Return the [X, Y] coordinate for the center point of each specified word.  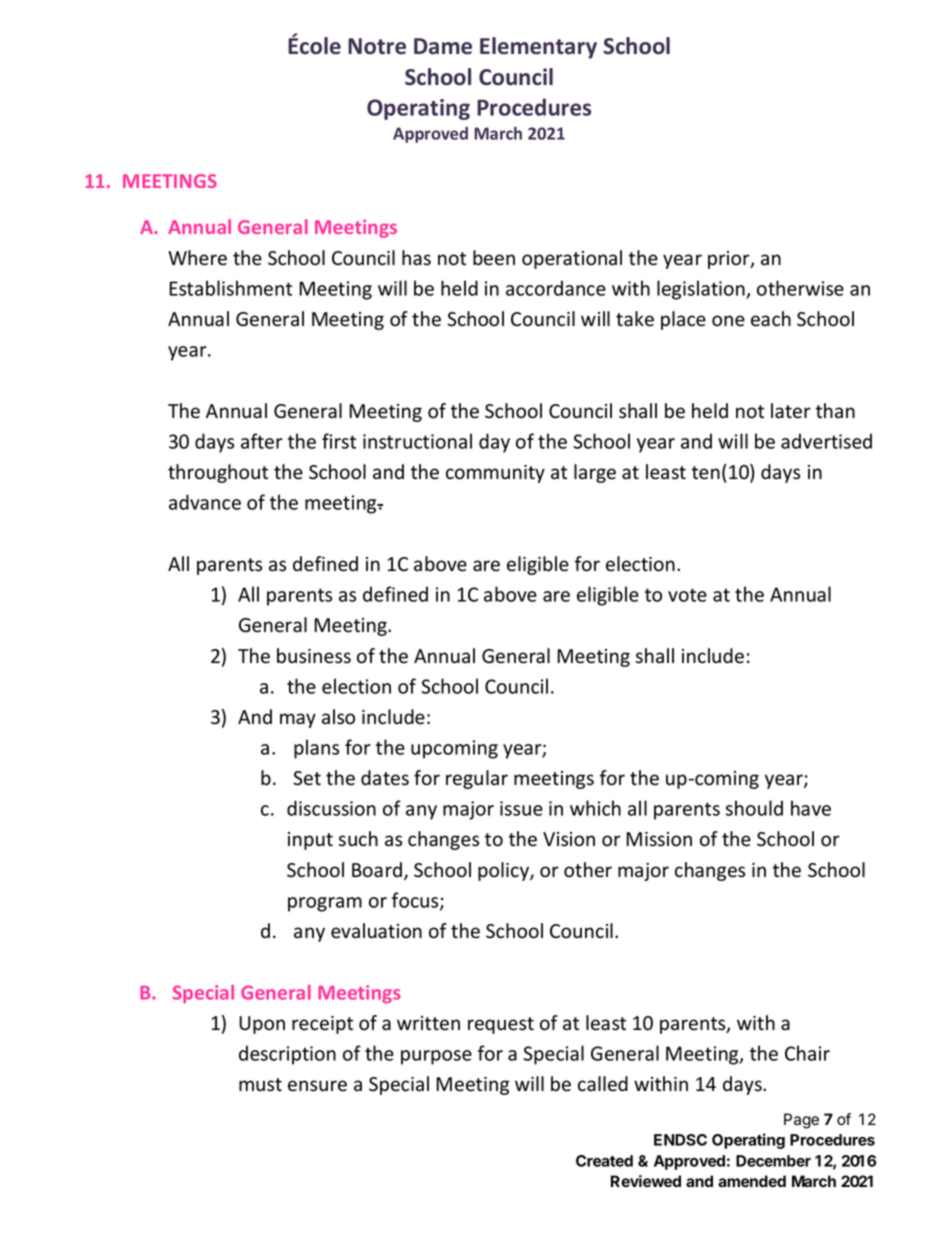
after [262, 441]
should [754, 808]
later [791, 411]
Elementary [538, 48]
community [495, 474]
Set [307, 778]
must [260, 1085]
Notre [377, 46]
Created [604, 1161]
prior [730, 260]
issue [521, 808]
